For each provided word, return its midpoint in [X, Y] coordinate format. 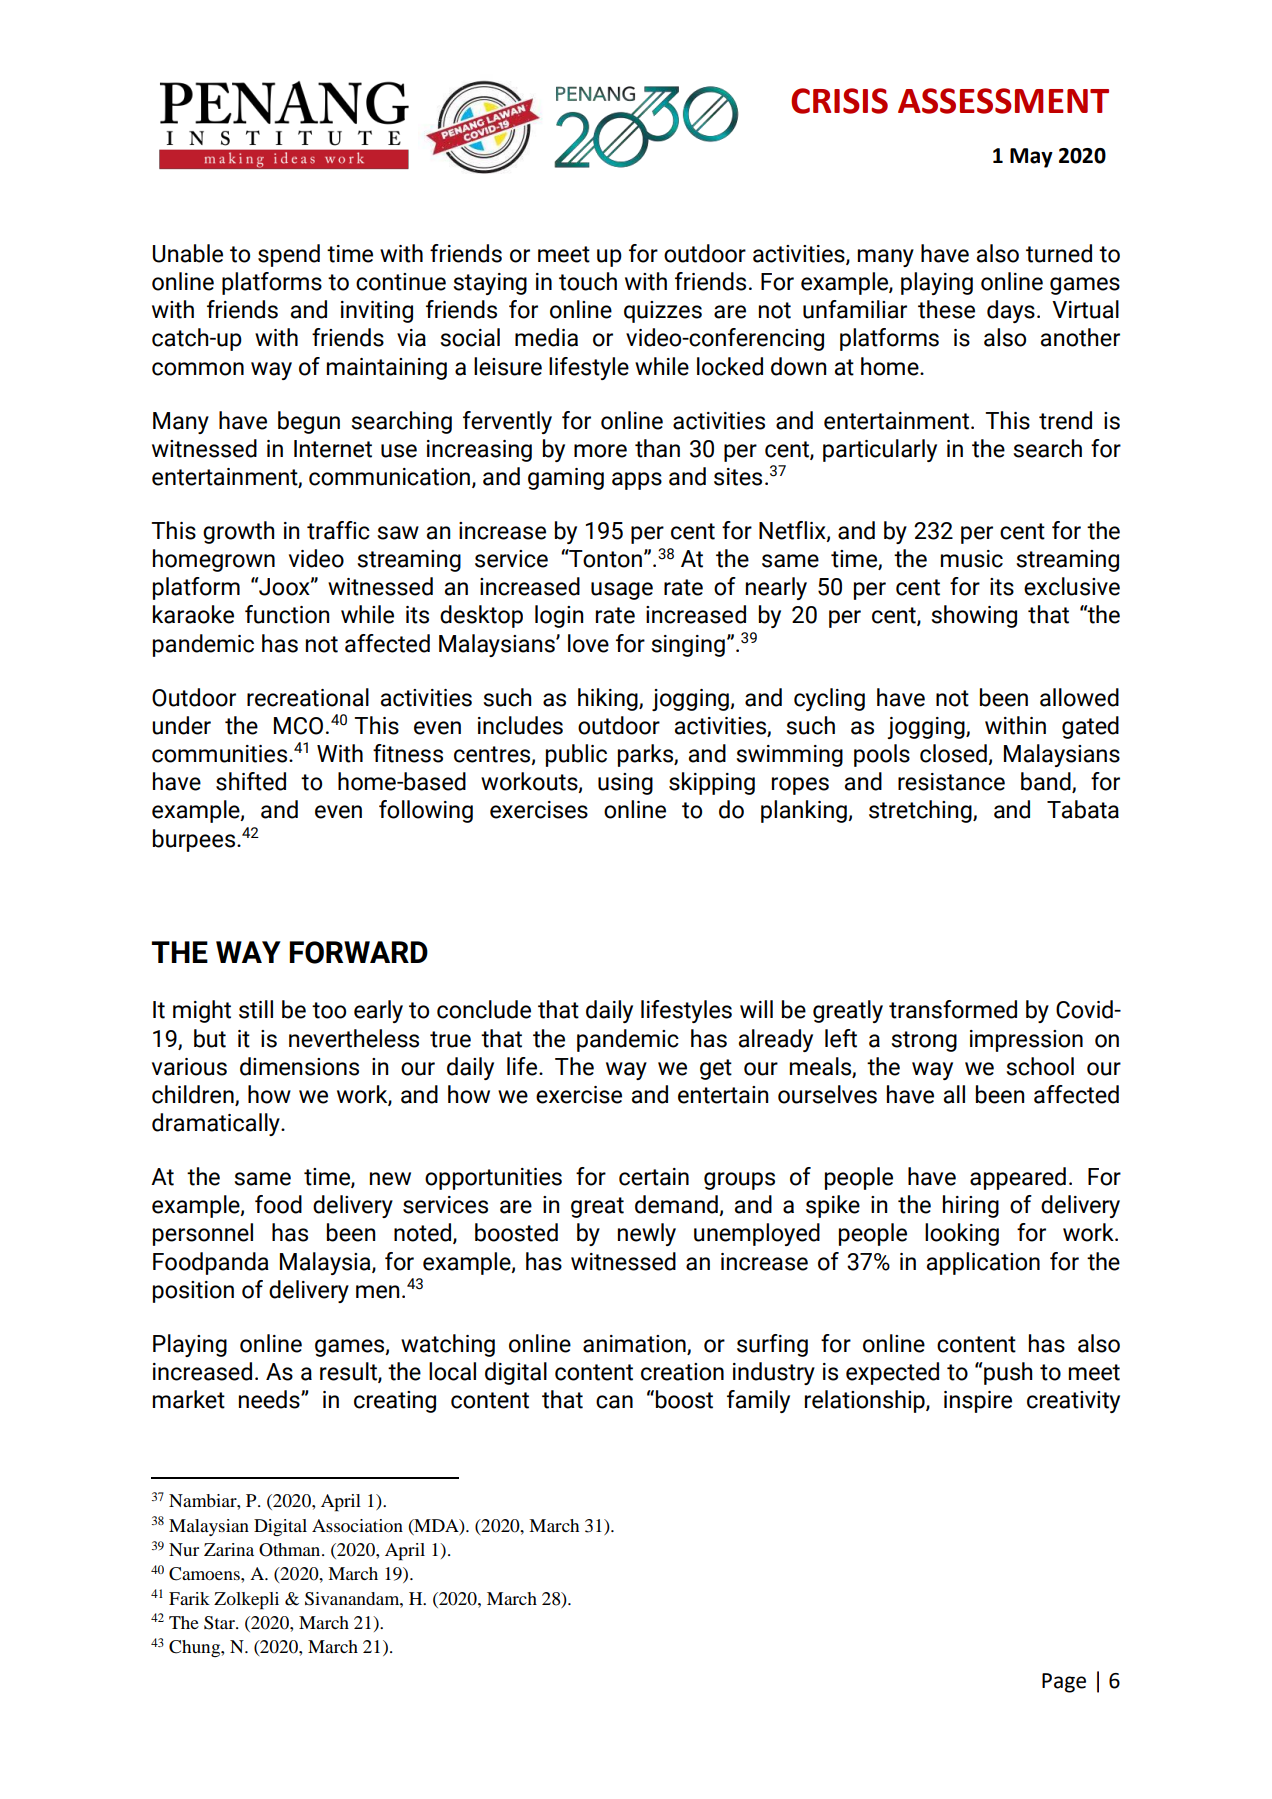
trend [1065, 420]
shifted [251, 781]
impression [1026, 1041]
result [349, 1372]
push [1008, 1373]
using [625, 784]
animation [635, 1344]
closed [954, 754]
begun [309, 422]
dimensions [299, 1066]
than [657, 448]
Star [220, 1623]
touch [588, 281]
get [716, 1069]
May [1031, 158]
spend [289, 255]
